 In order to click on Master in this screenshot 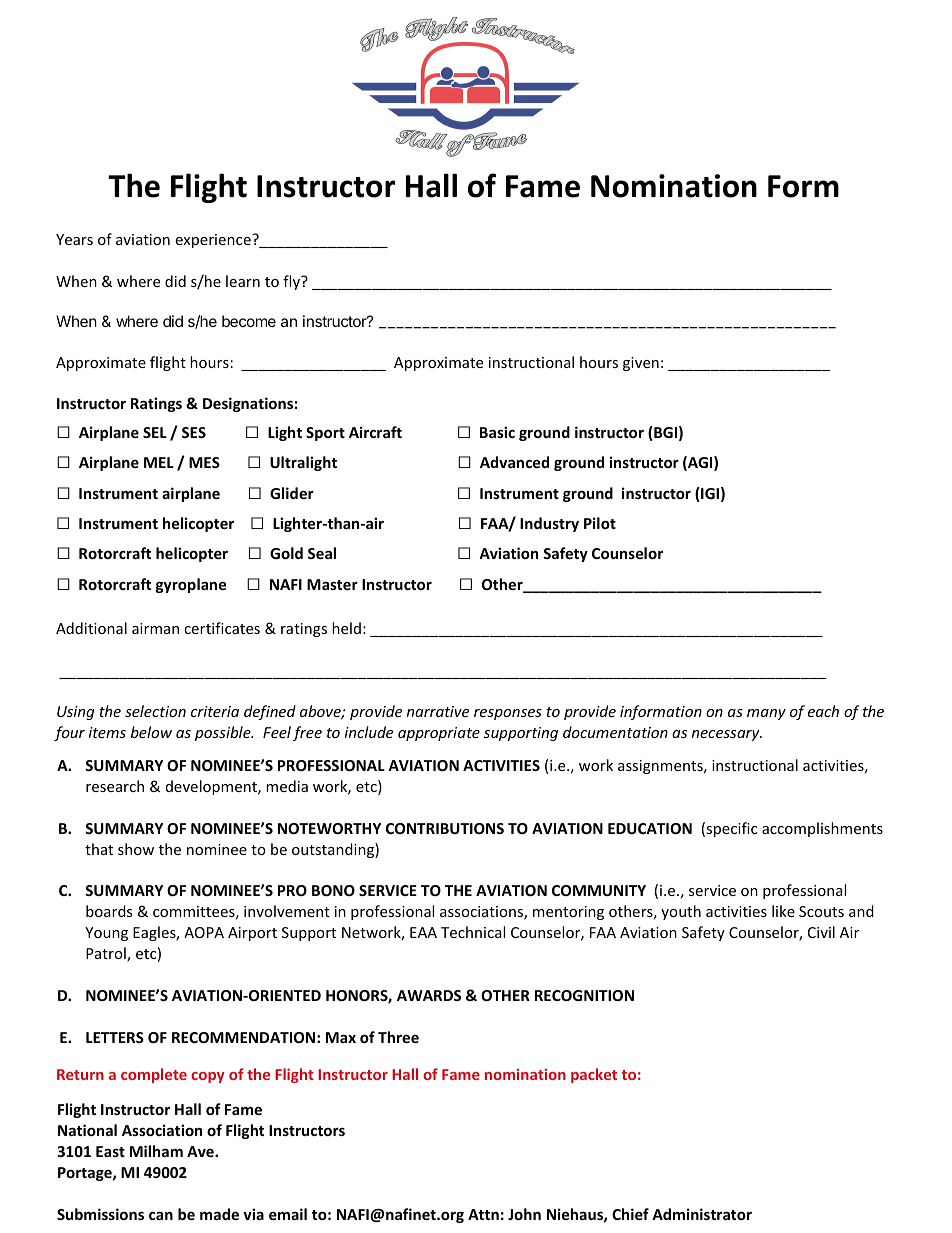, I will do `click(332, 584)`.
